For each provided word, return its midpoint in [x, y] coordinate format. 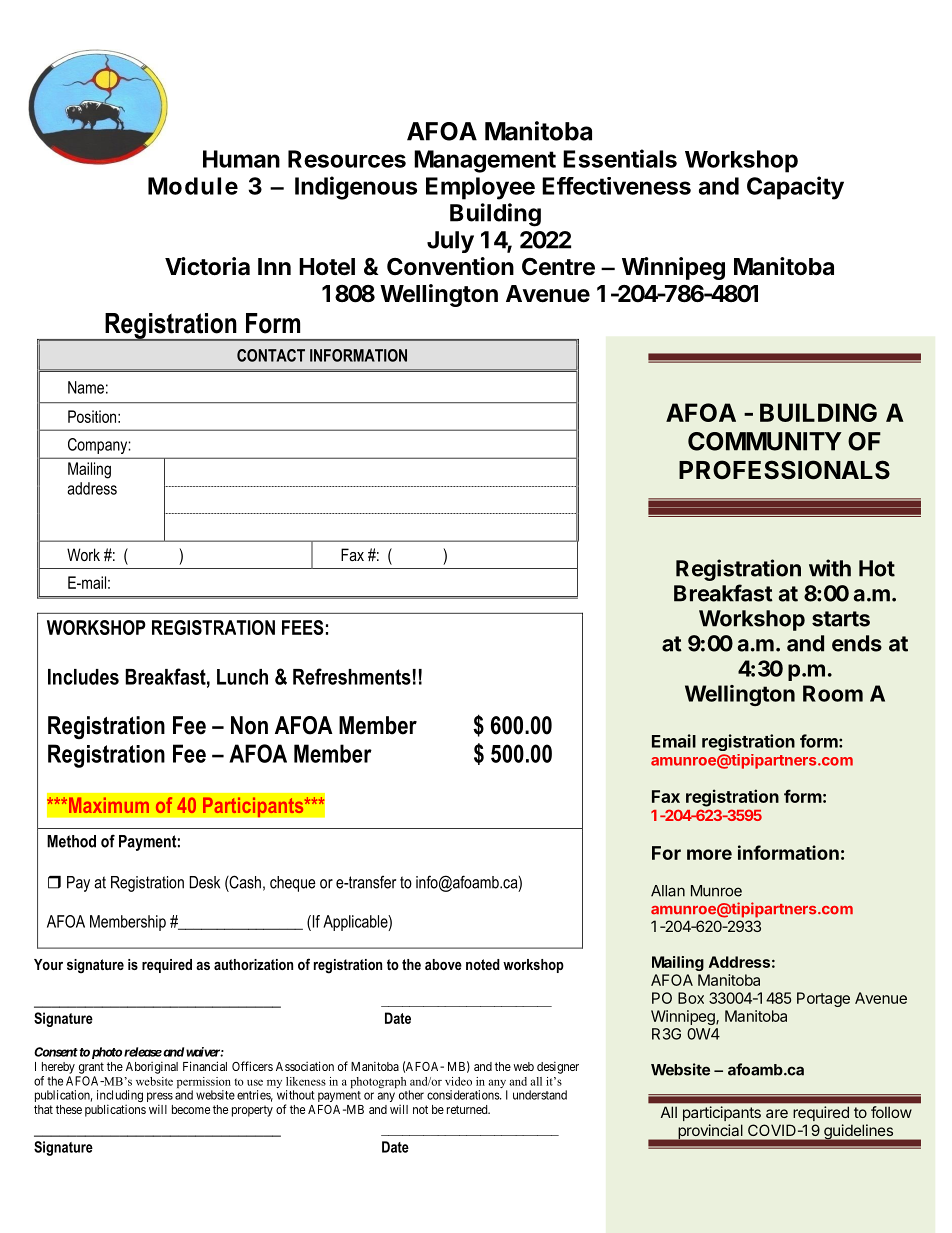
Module [193, 186]
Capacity [795, 188]
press [160, 1098]
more [709, 854]
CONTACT [271, 355]
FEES [303, 627]
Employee [480, 188]
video [458, 1081]
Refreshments [352, 676]
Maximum [107, 805]
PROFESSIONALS [784, 470]
